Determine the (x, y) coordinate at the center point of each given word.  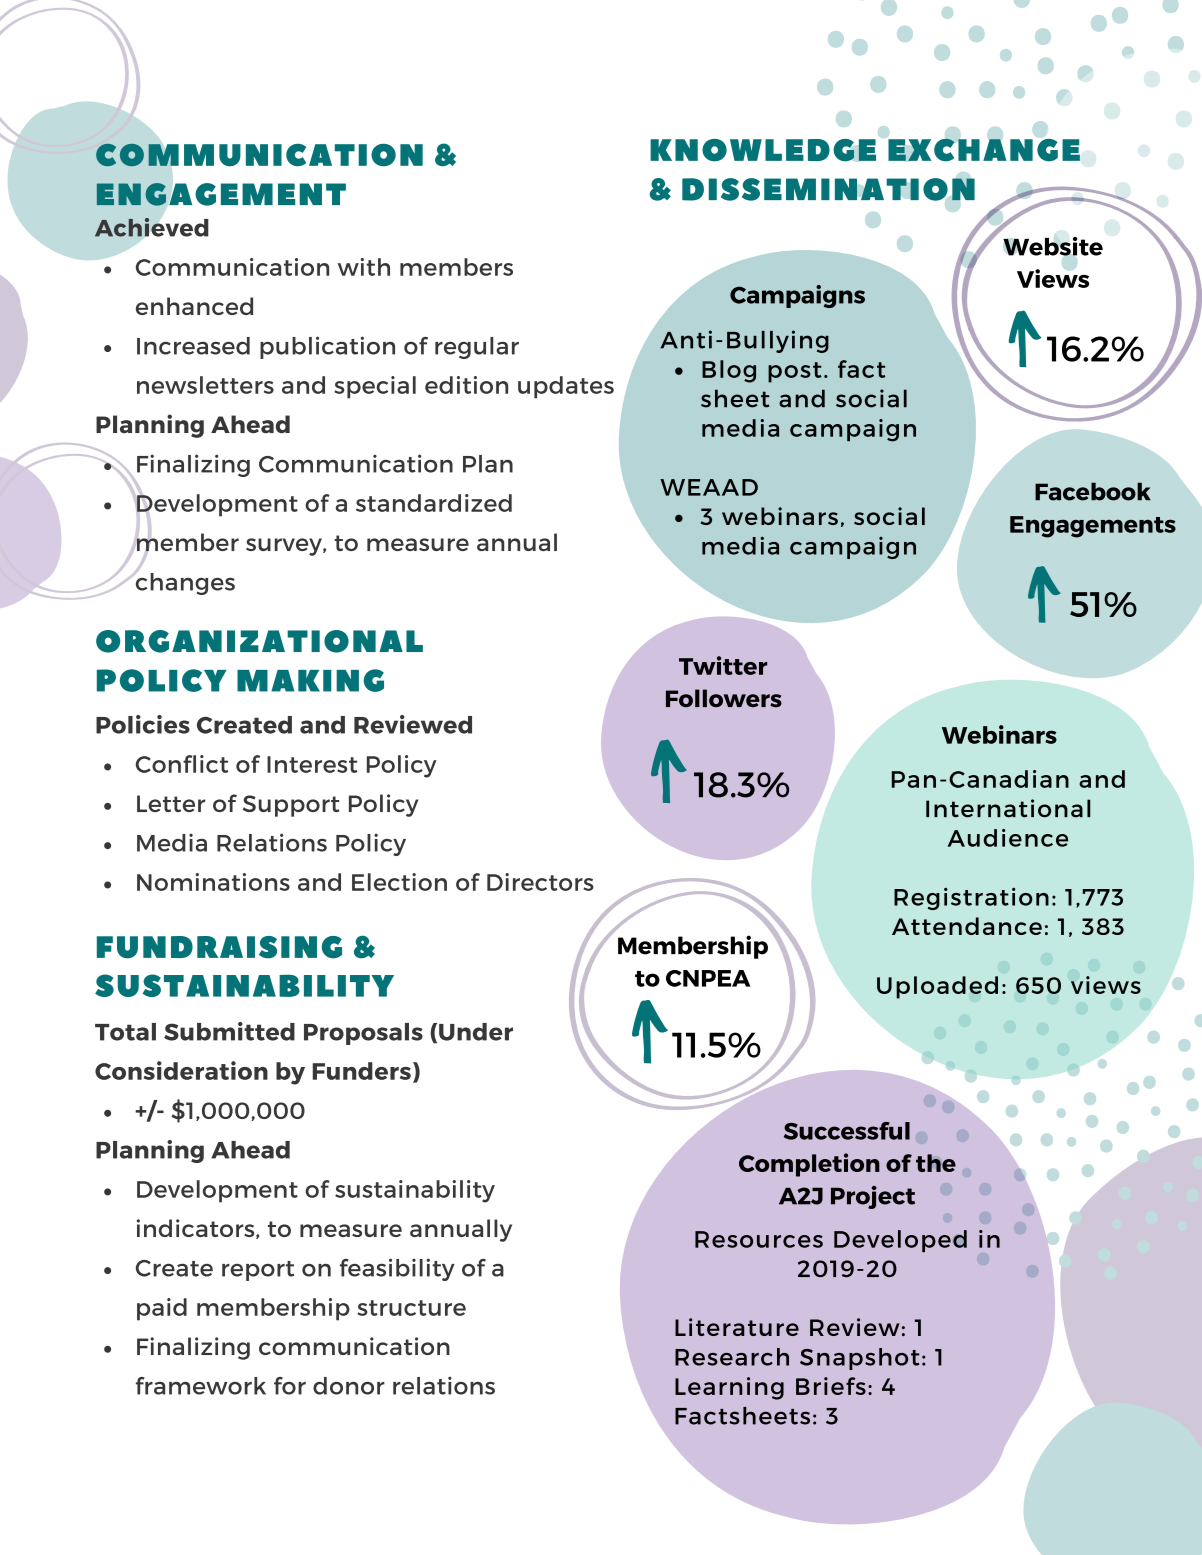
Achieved (151, 227)
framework (201, 1386)
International (1008, 808)
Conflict (182, 764)
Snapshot (860, 1359)
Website (1053, 246)
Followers (724, 698)
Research (732, 1357)
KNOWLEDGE (763, 150)
